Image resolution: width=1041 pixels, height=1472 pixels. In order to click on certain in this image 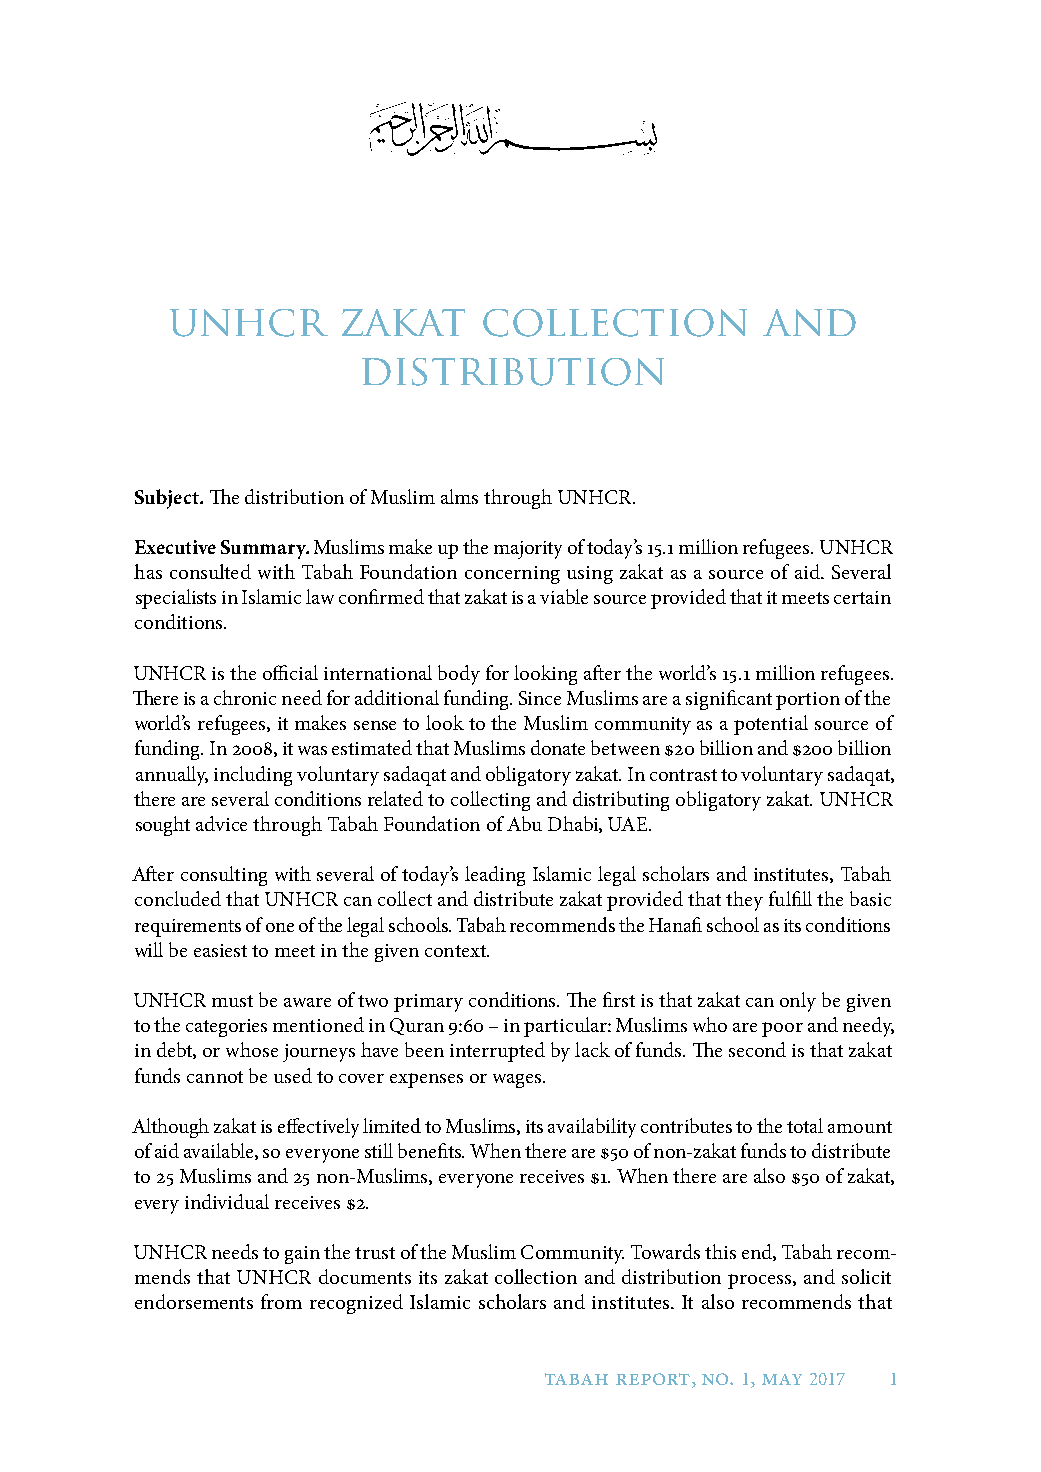, I will do `click(862, 597)`.
